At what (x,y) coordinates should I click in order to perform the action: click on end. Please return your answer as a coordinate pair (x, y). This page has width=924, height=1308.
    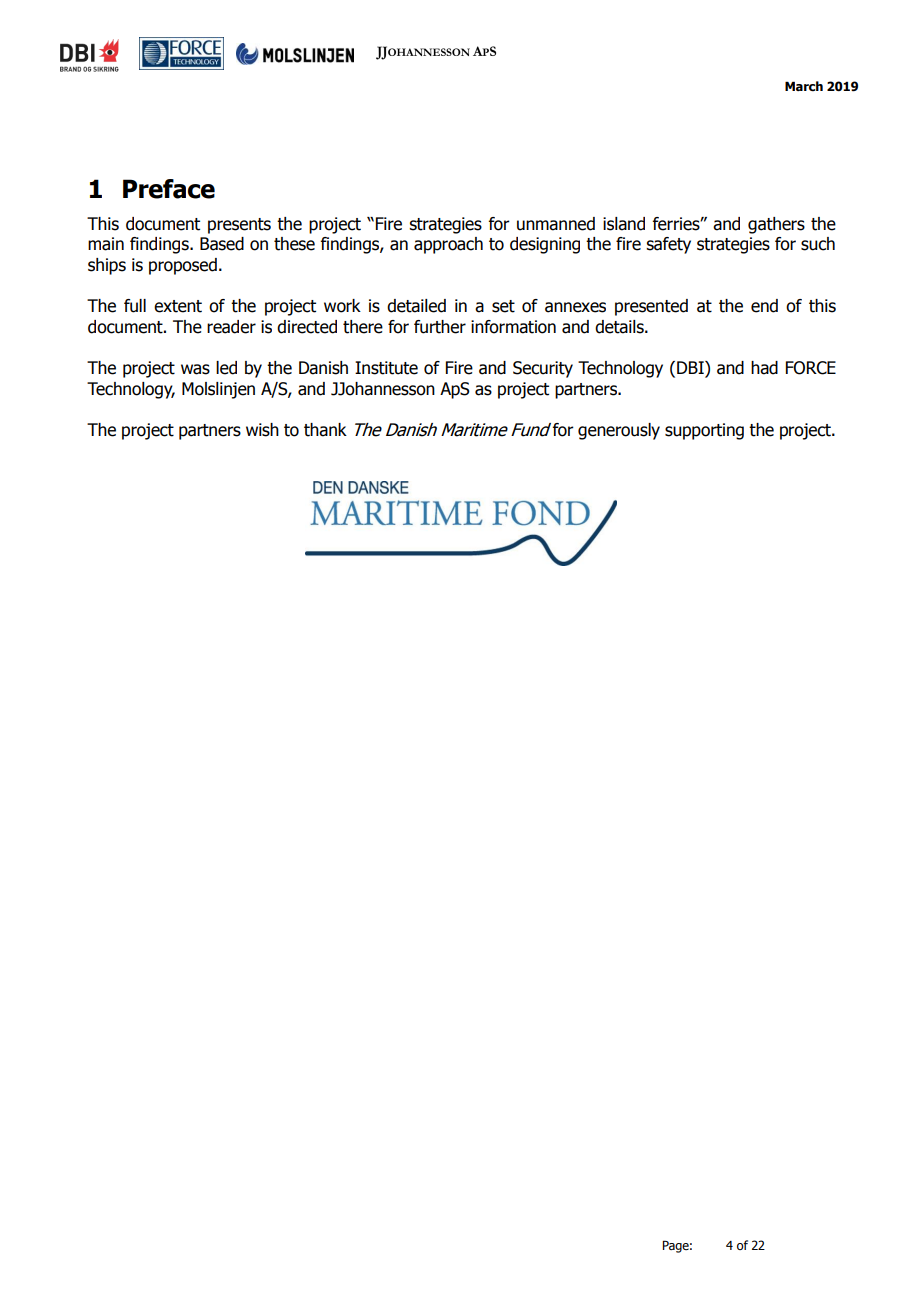
    Looking at the image, I should click on (764, 306).
